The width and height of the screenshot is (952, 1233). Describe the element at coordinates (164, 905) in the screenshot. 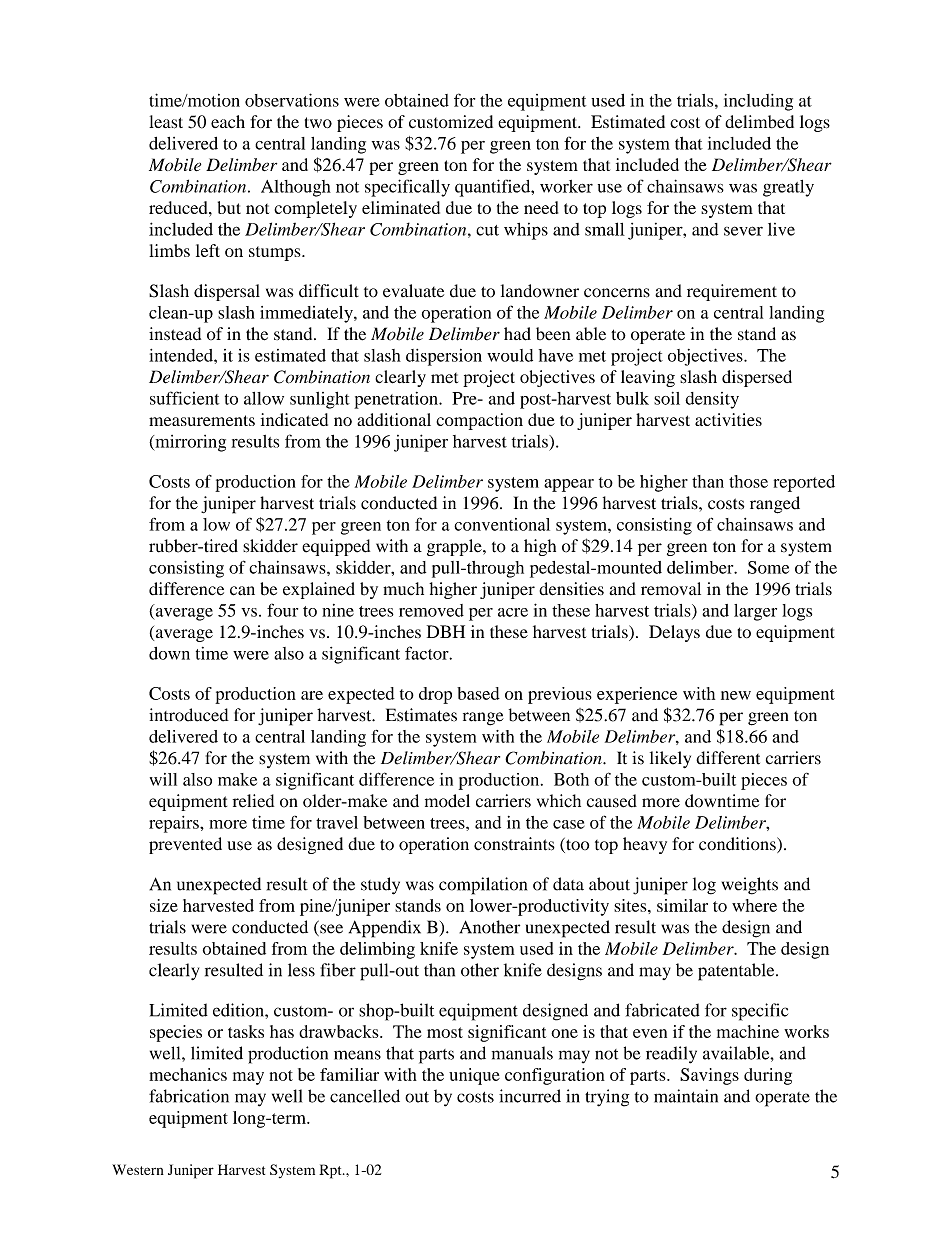

I see `size` at that location.
